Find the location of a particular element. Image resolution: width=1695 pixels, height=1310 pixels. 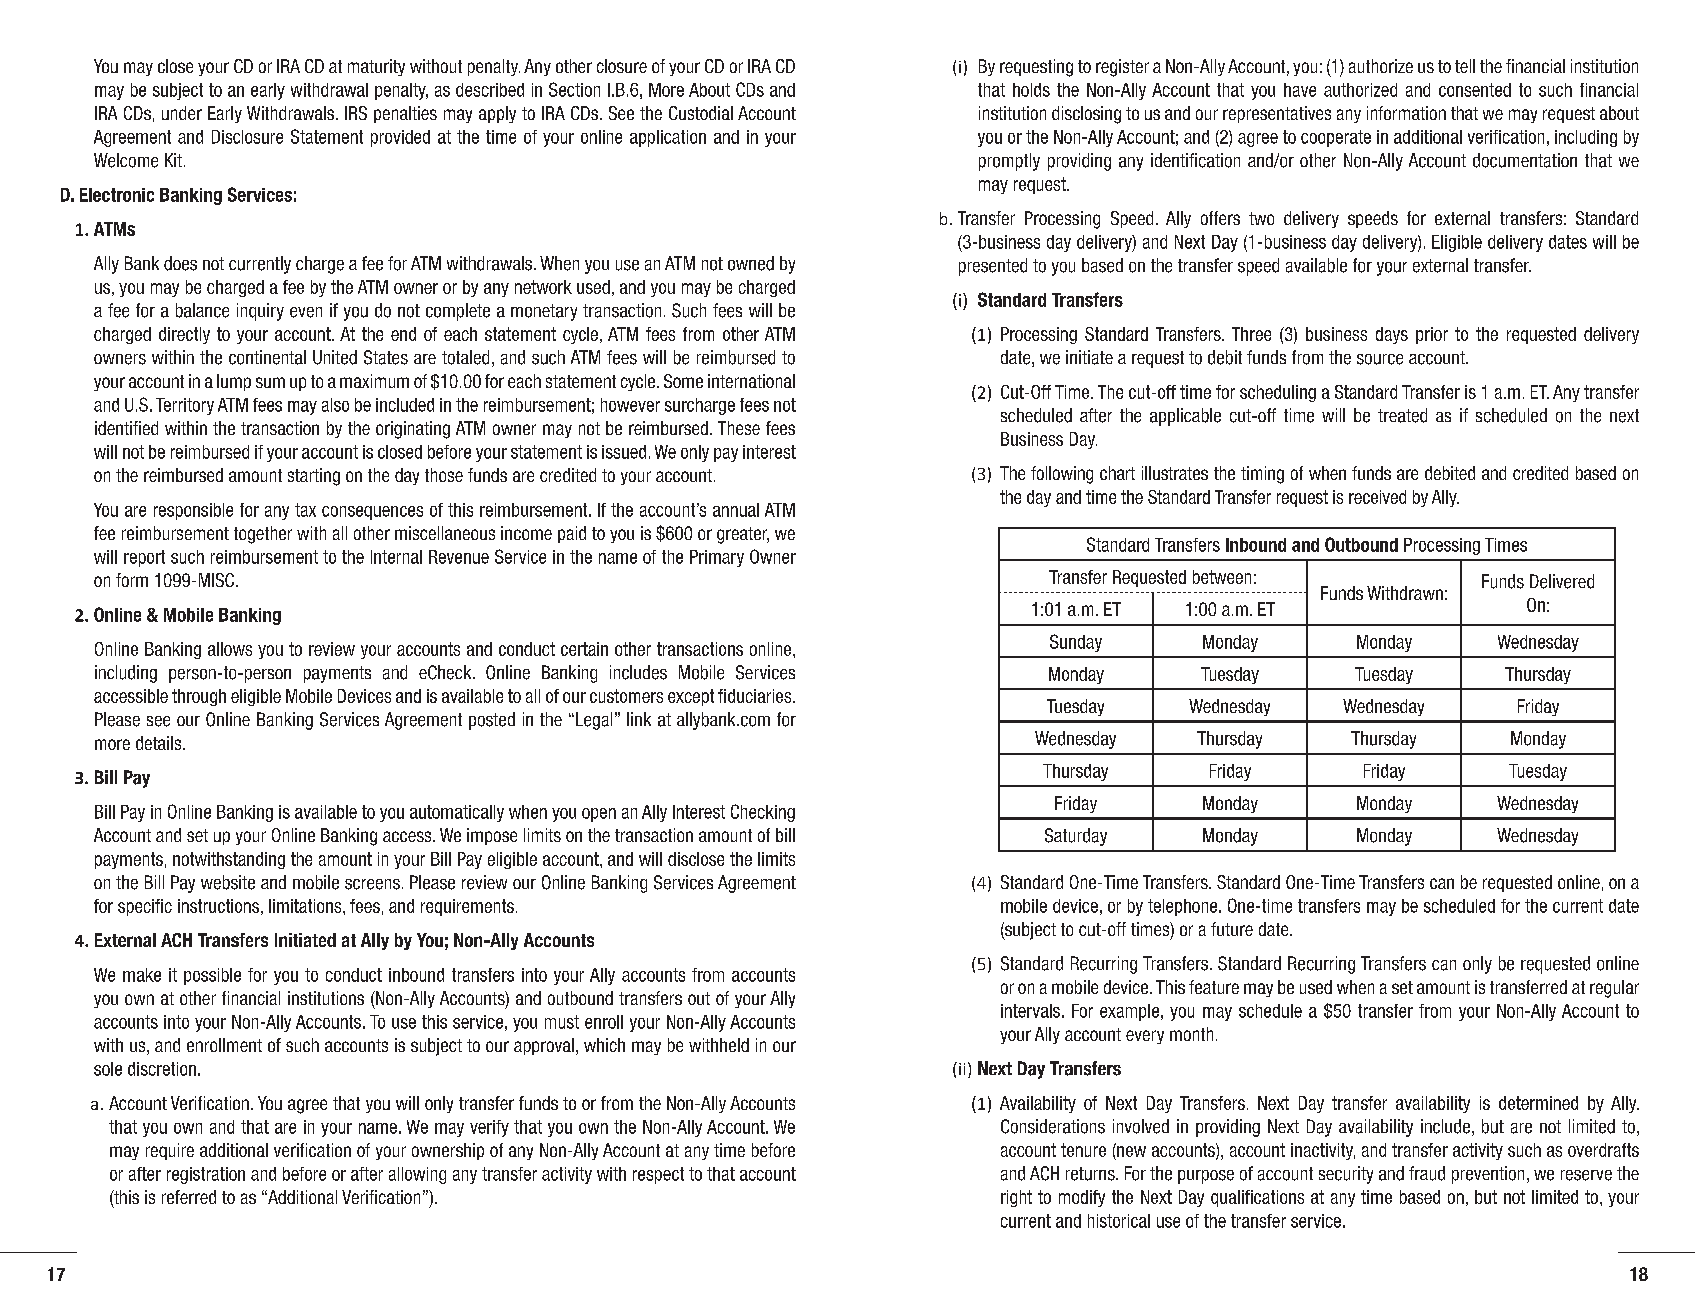

right is located at coordinates (1016, 1198).
